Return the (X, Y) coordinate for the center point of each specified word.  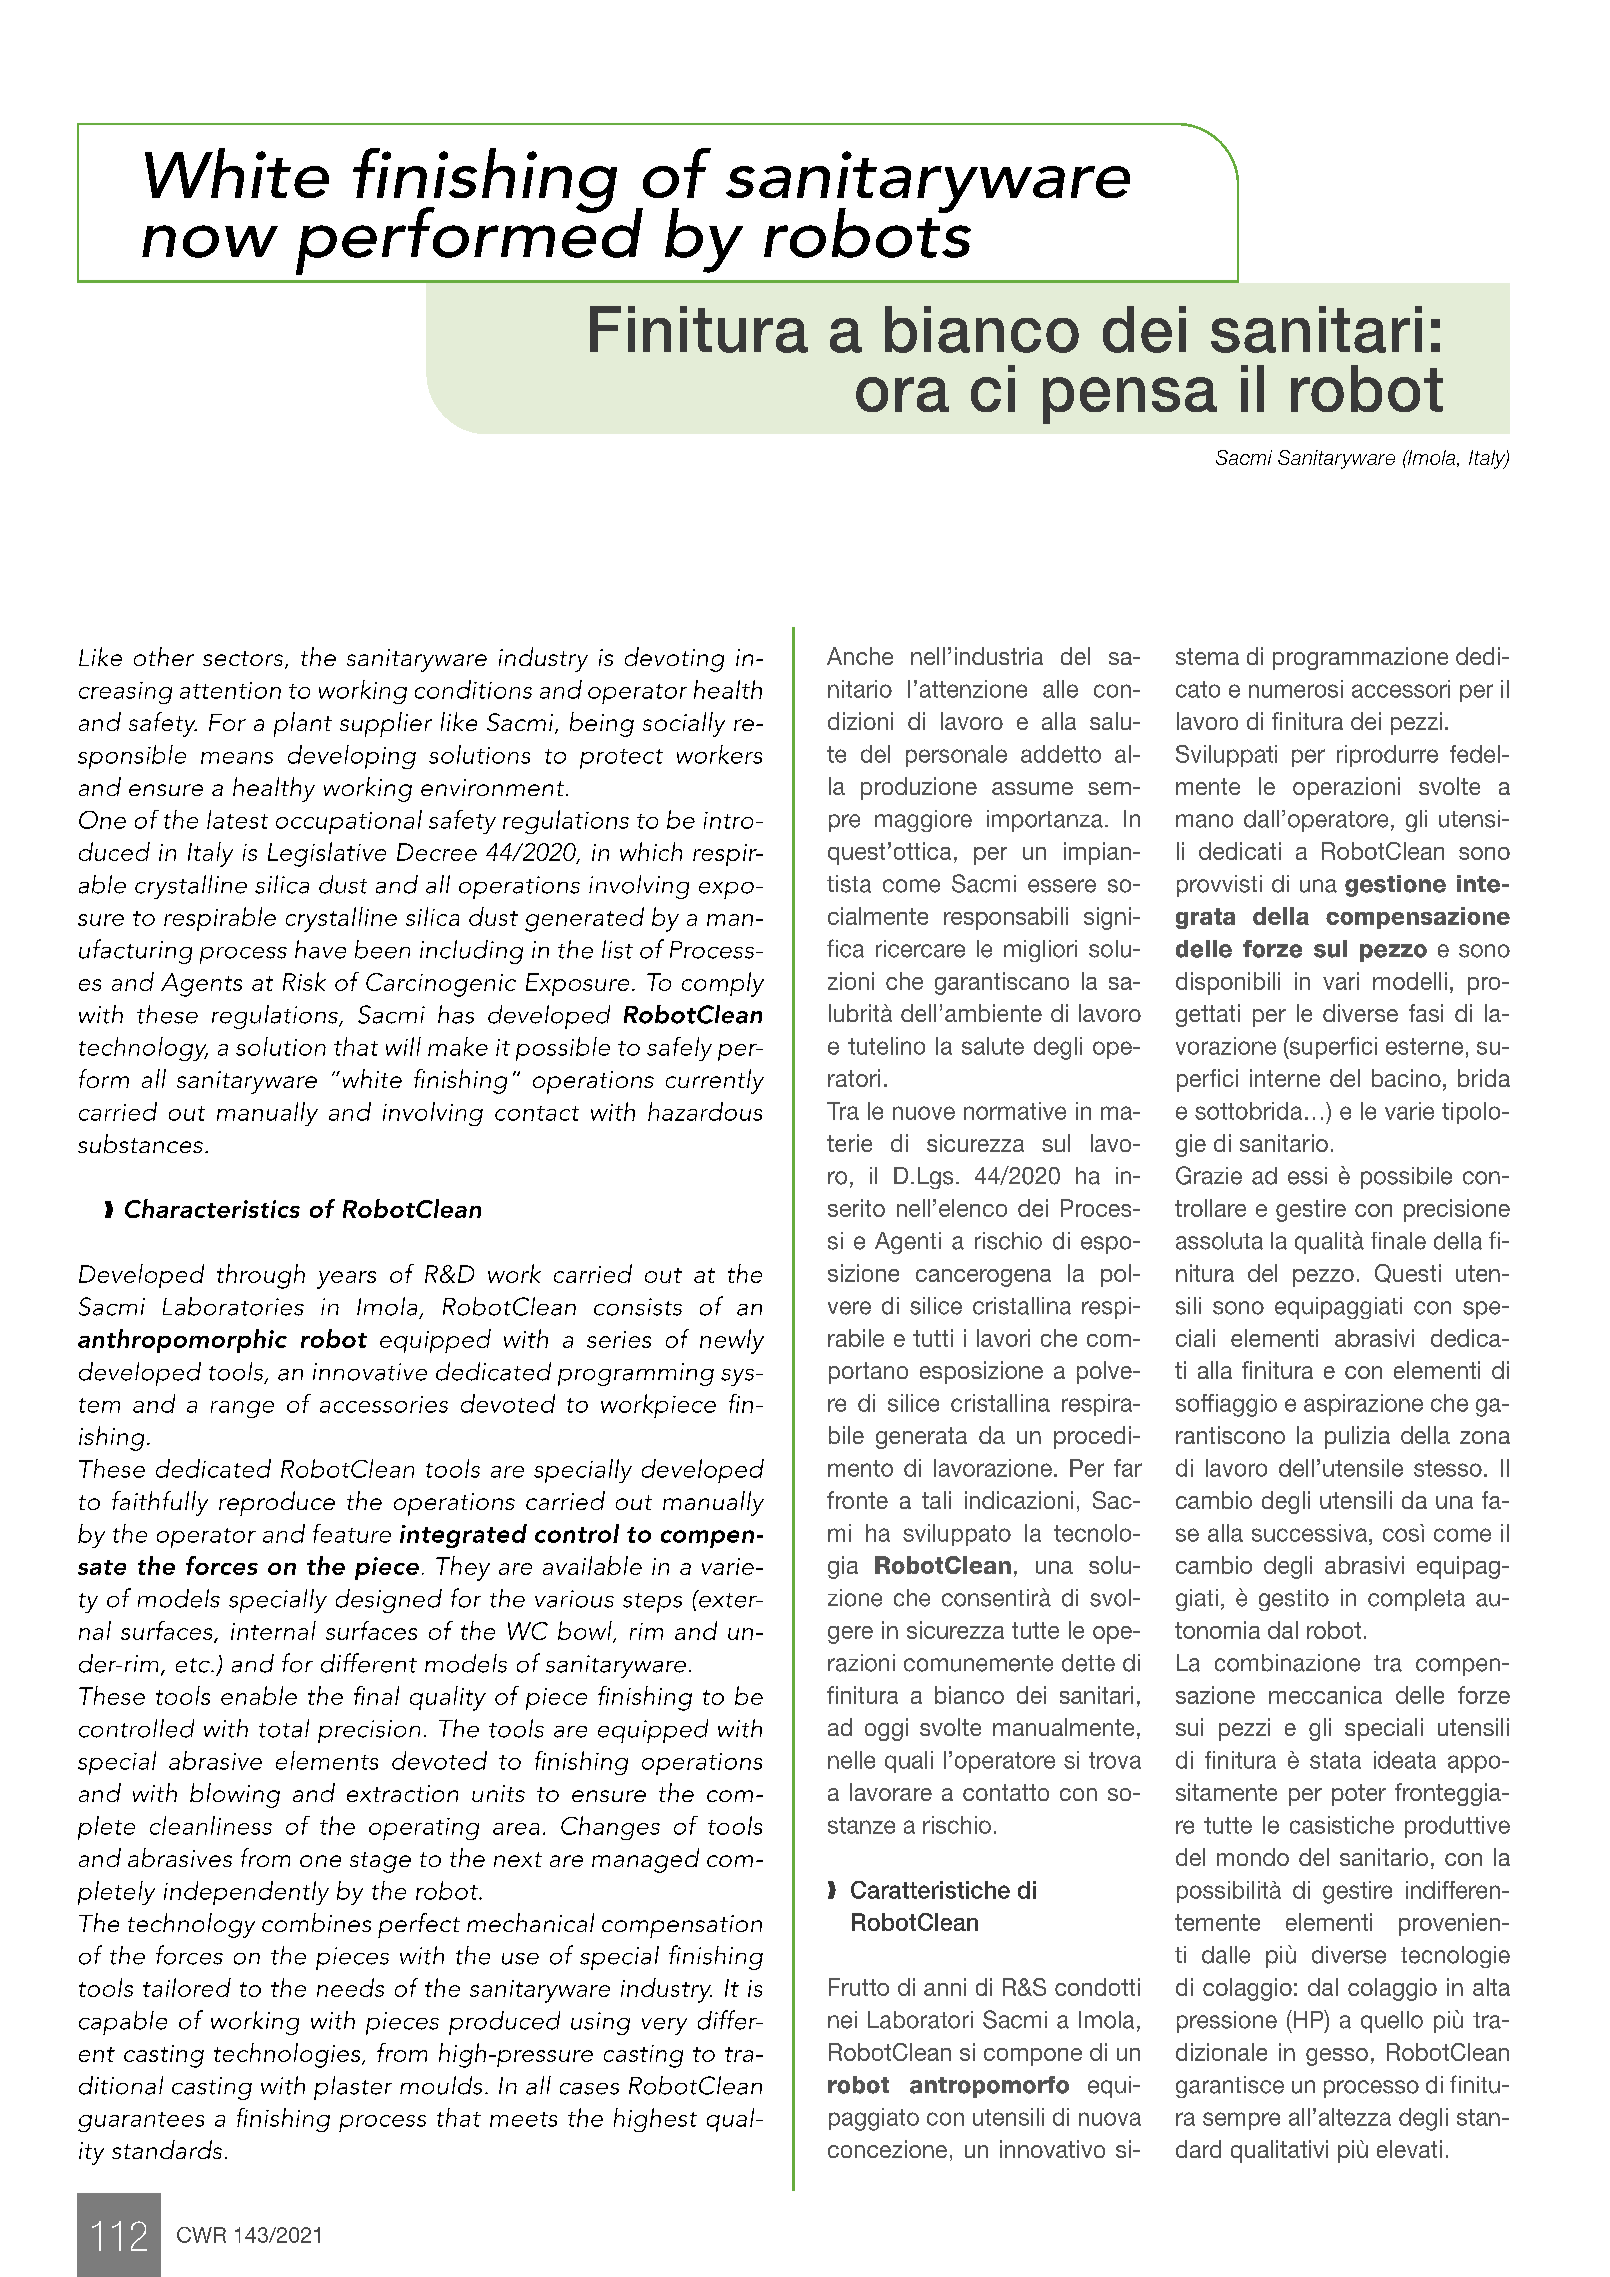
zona (1485, 1437)
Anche (860, 656)
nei (842, 2020)
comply (723, 984)
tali (936, 1500)
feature (352, 1533)
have (320, 949)
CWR (201, 2235)
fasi (1426, 1013)
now (210, 241)
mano (1204, 821)
